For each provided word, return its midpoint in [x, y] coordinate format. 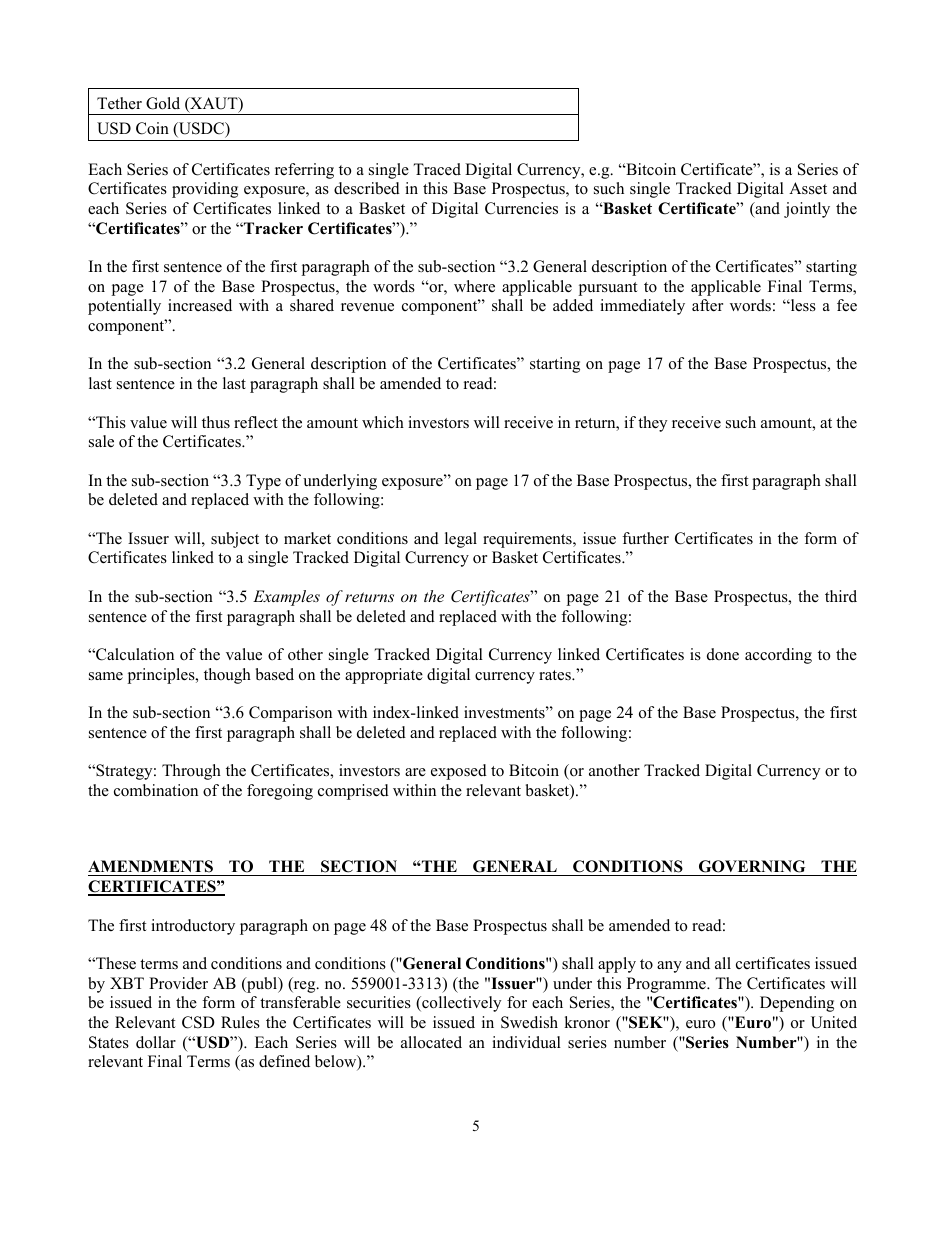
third [841, 596]
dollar [156, 1042]
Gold [163, 103]
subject [235, 540]
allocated [431, 1042]
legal [461, 540]
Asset [808, 188]
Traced [437, 169]
